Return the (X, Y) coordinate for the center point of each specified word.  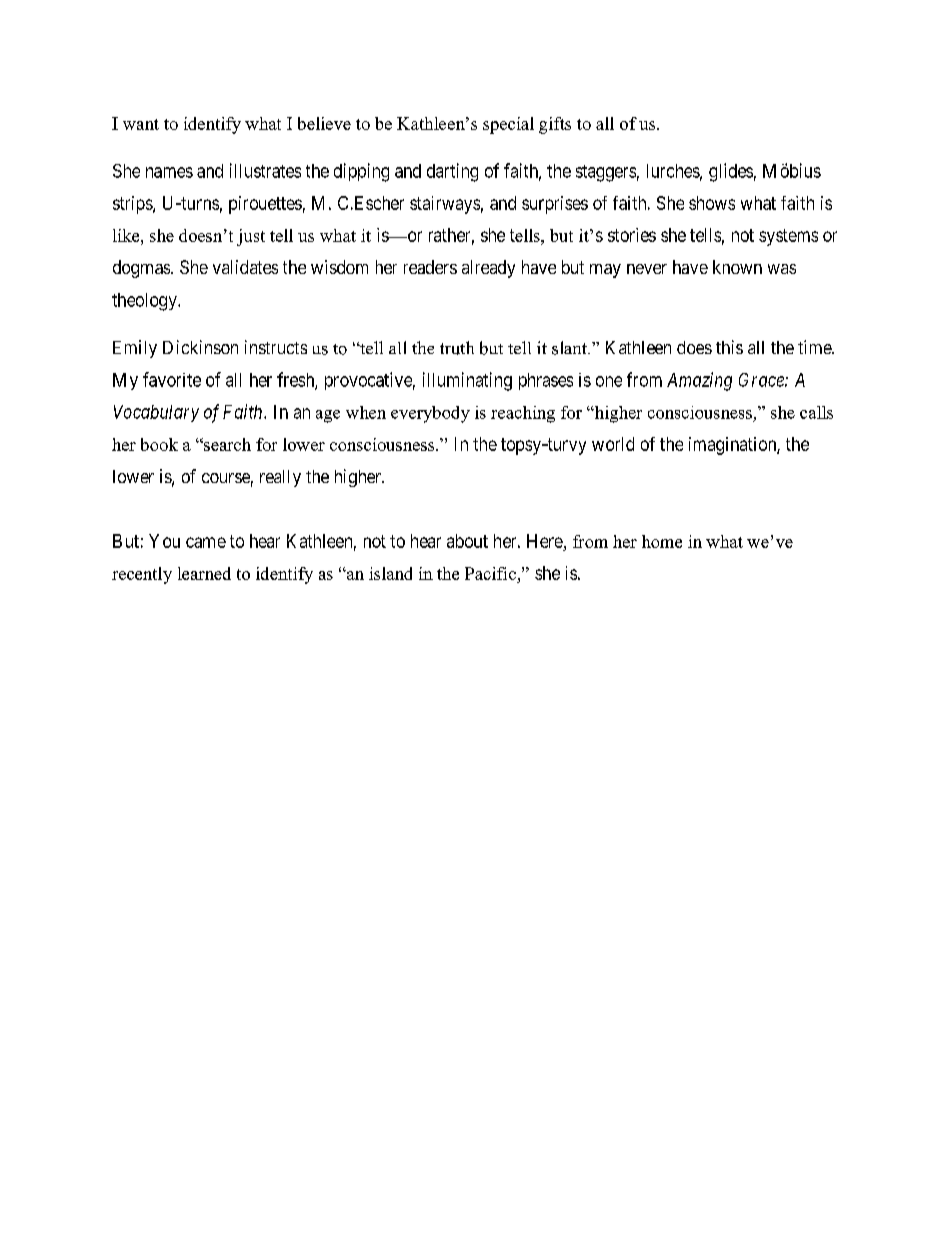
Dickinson (200, 347)
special (508, 125)
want (141, 124)
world (613, 444)
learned (204, 573)
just (251, 237)
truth (457, 348)
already (488, 269)
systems (788, 237)
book (159, 444)
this (729, 347)
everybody (430, 414)
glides (731, 172)
